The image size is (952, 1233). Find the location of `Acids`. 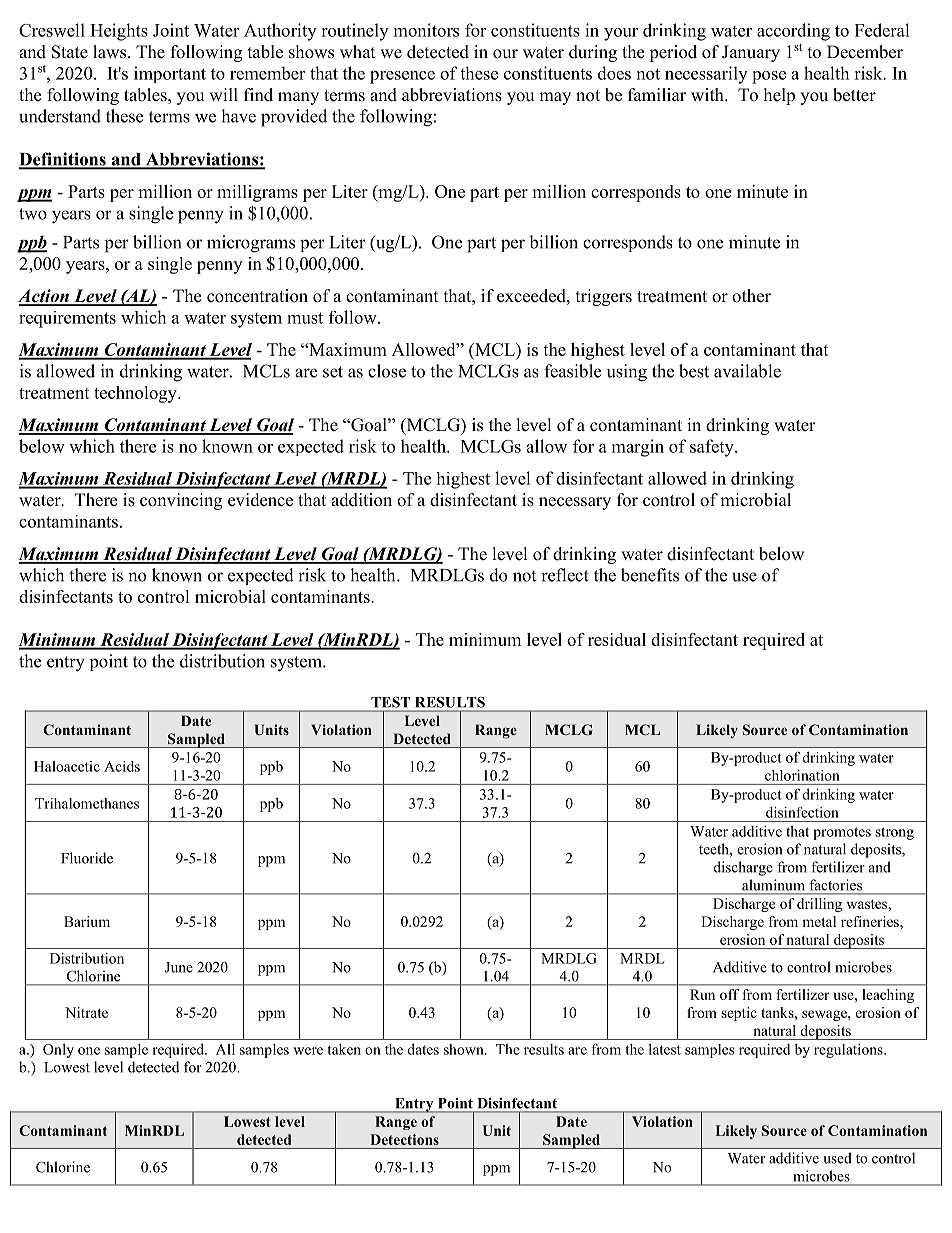

Acids is located at coordinates (122, 766).
